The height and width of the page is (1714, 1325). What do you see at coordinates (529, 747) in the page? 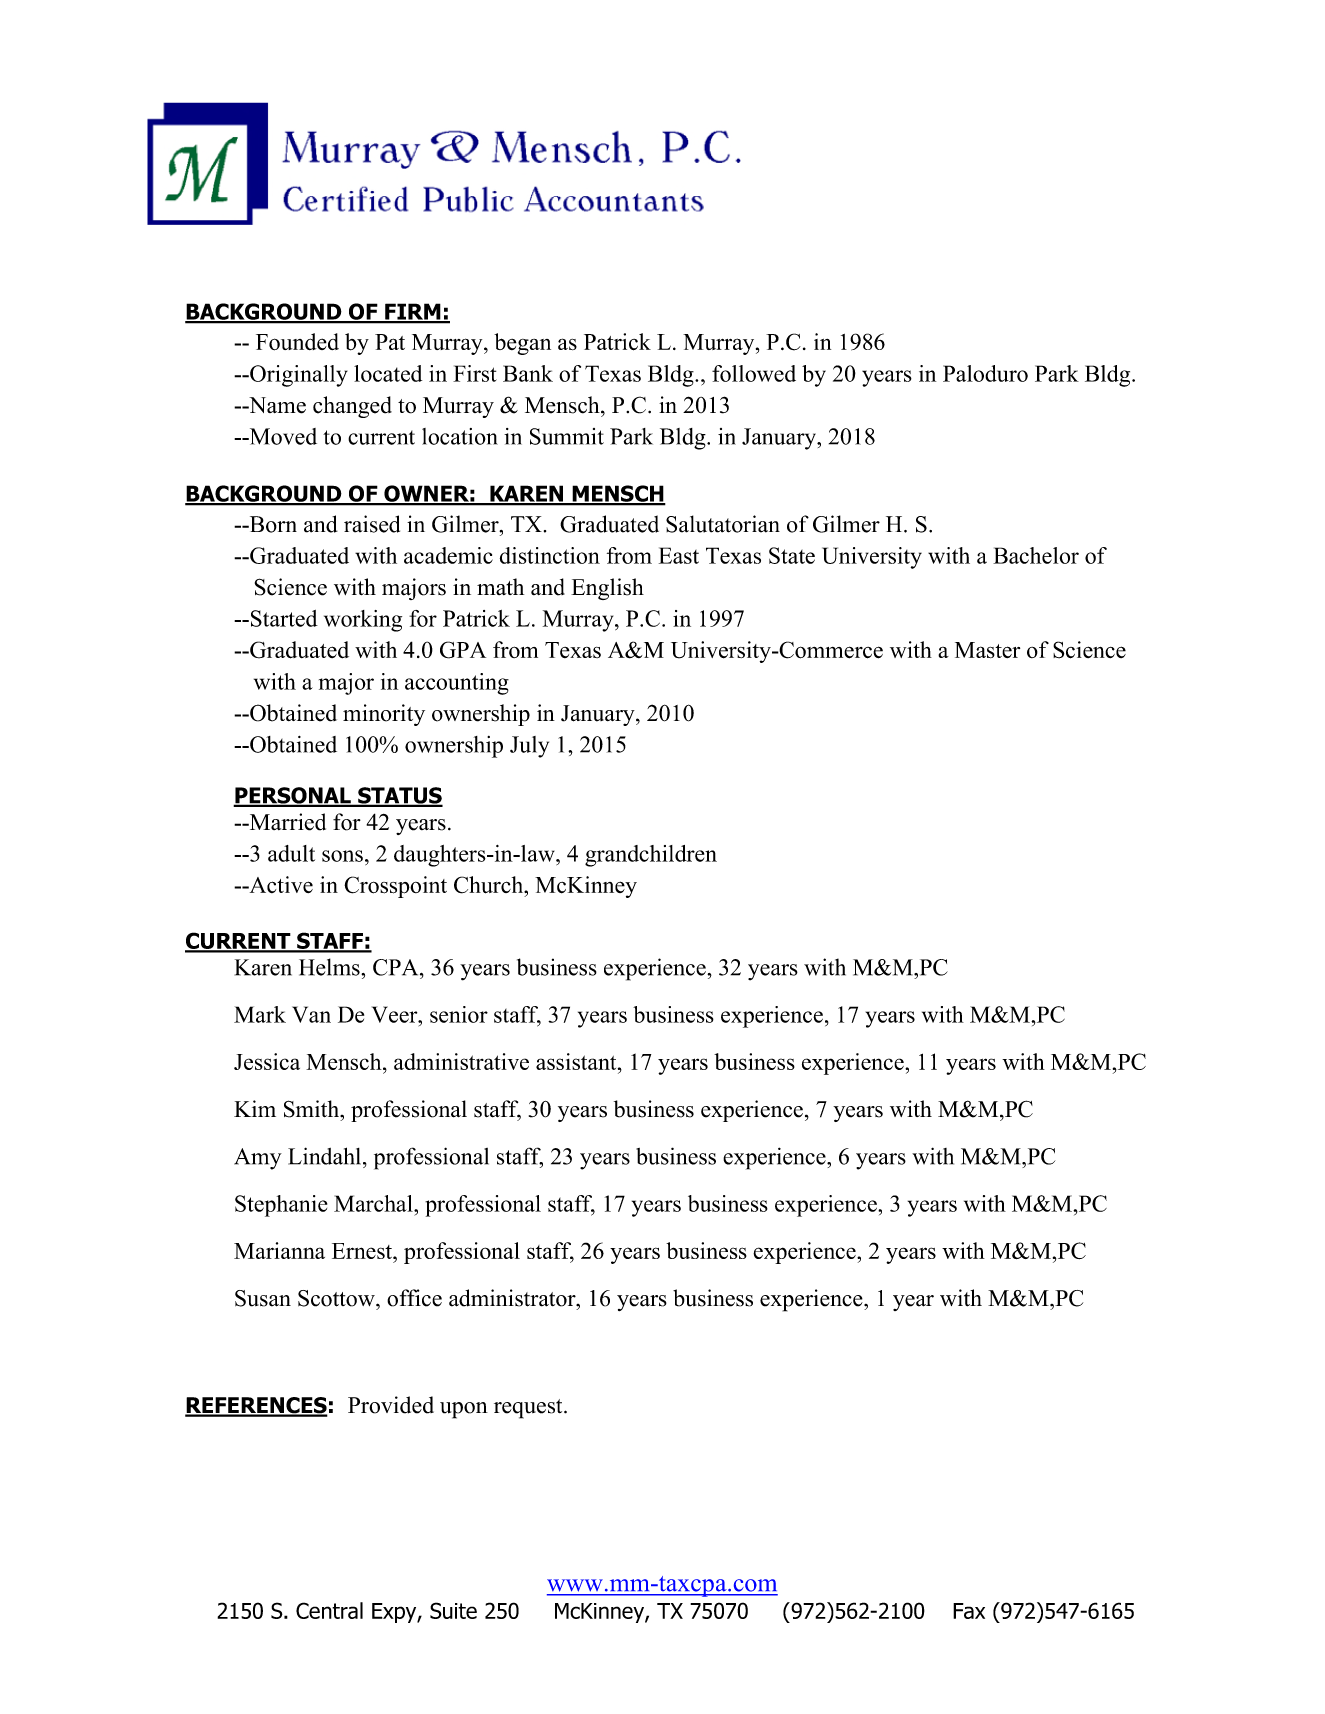
I see `July` at bounding box center [529, 747].
